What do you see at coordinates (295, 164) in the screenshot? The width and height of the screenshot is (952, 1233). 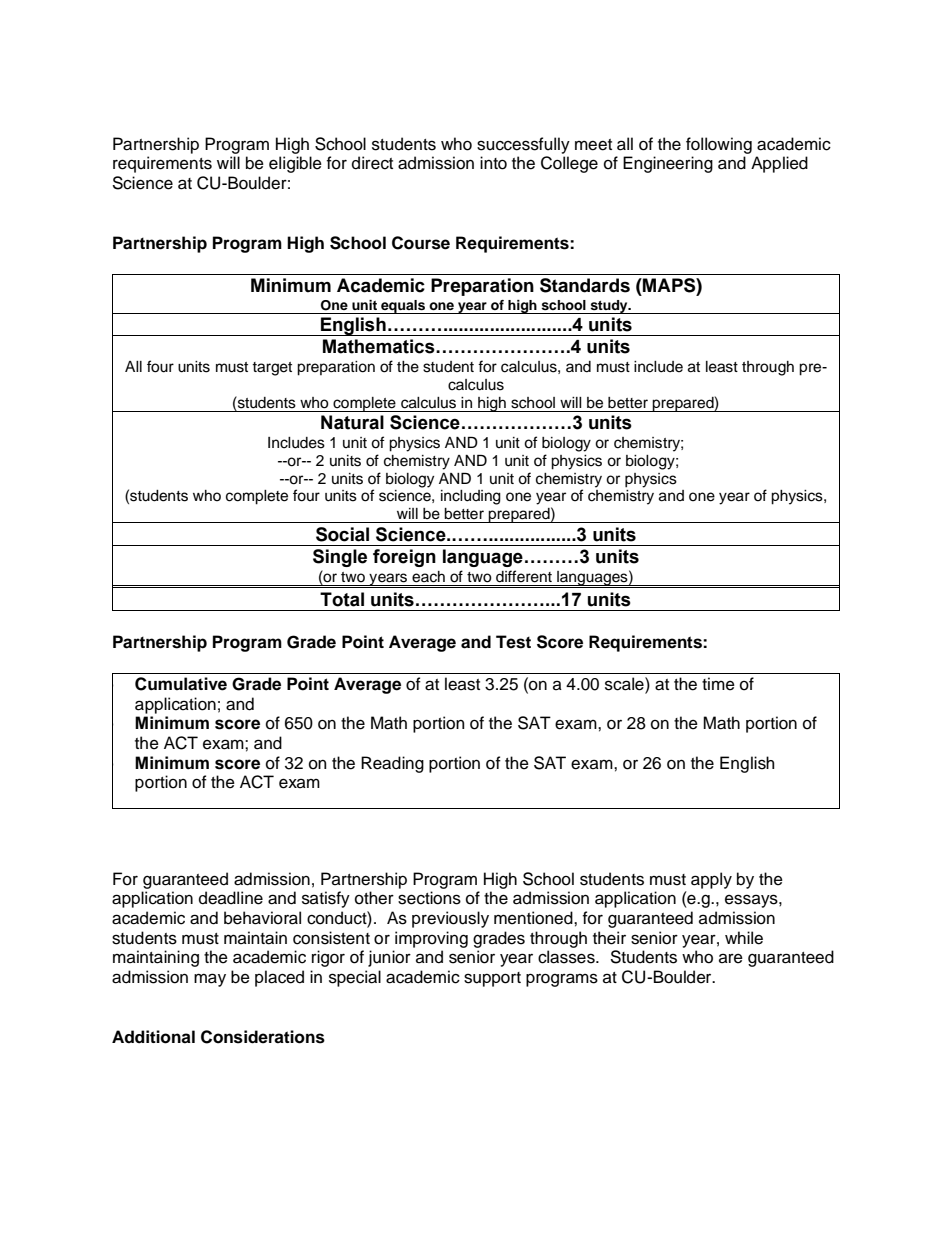 I see `eligible` at bounding box center [295, 164].
